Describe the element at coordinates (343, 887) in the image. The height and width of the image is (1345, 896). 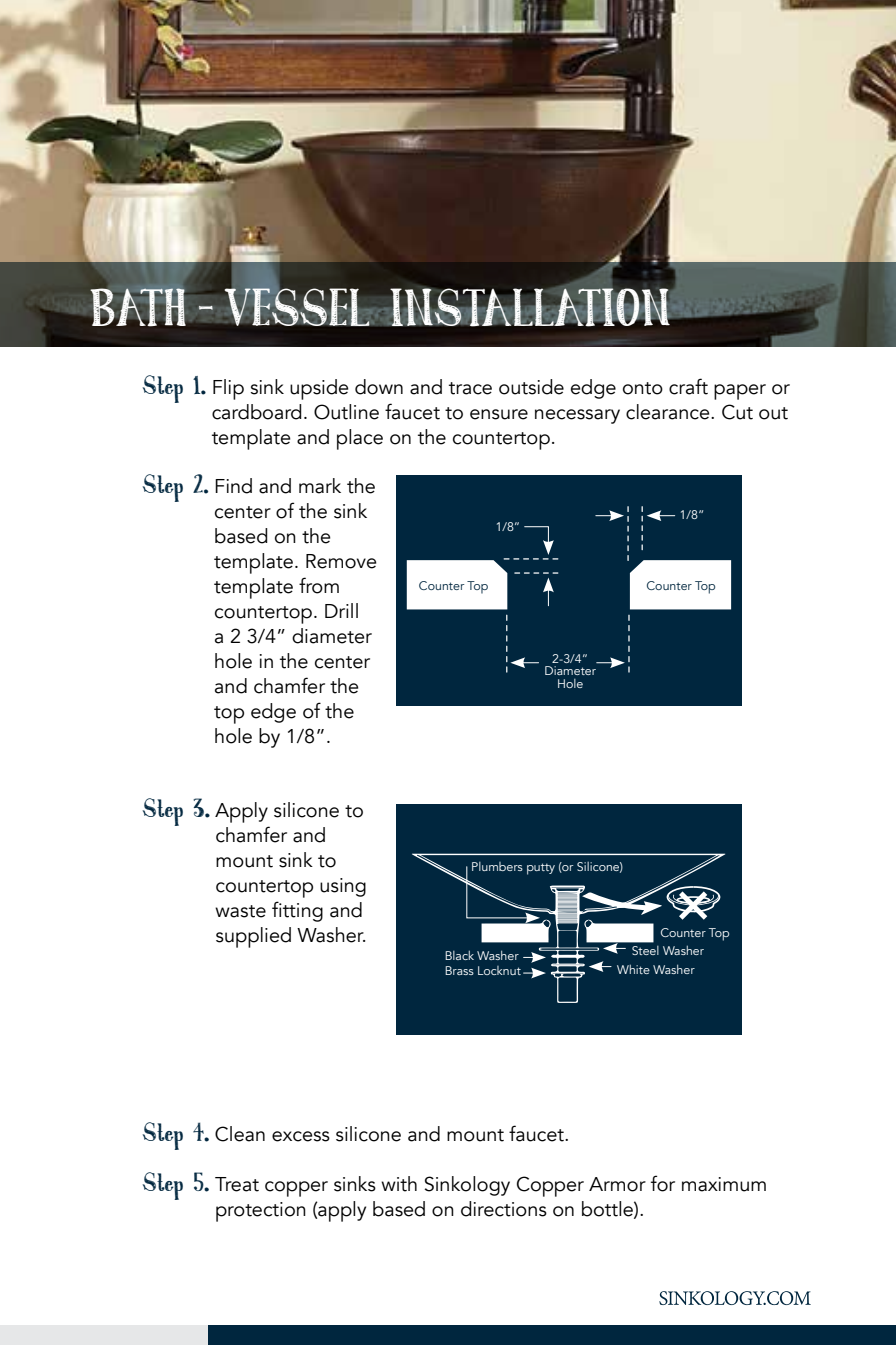
I see `using` at that location.
